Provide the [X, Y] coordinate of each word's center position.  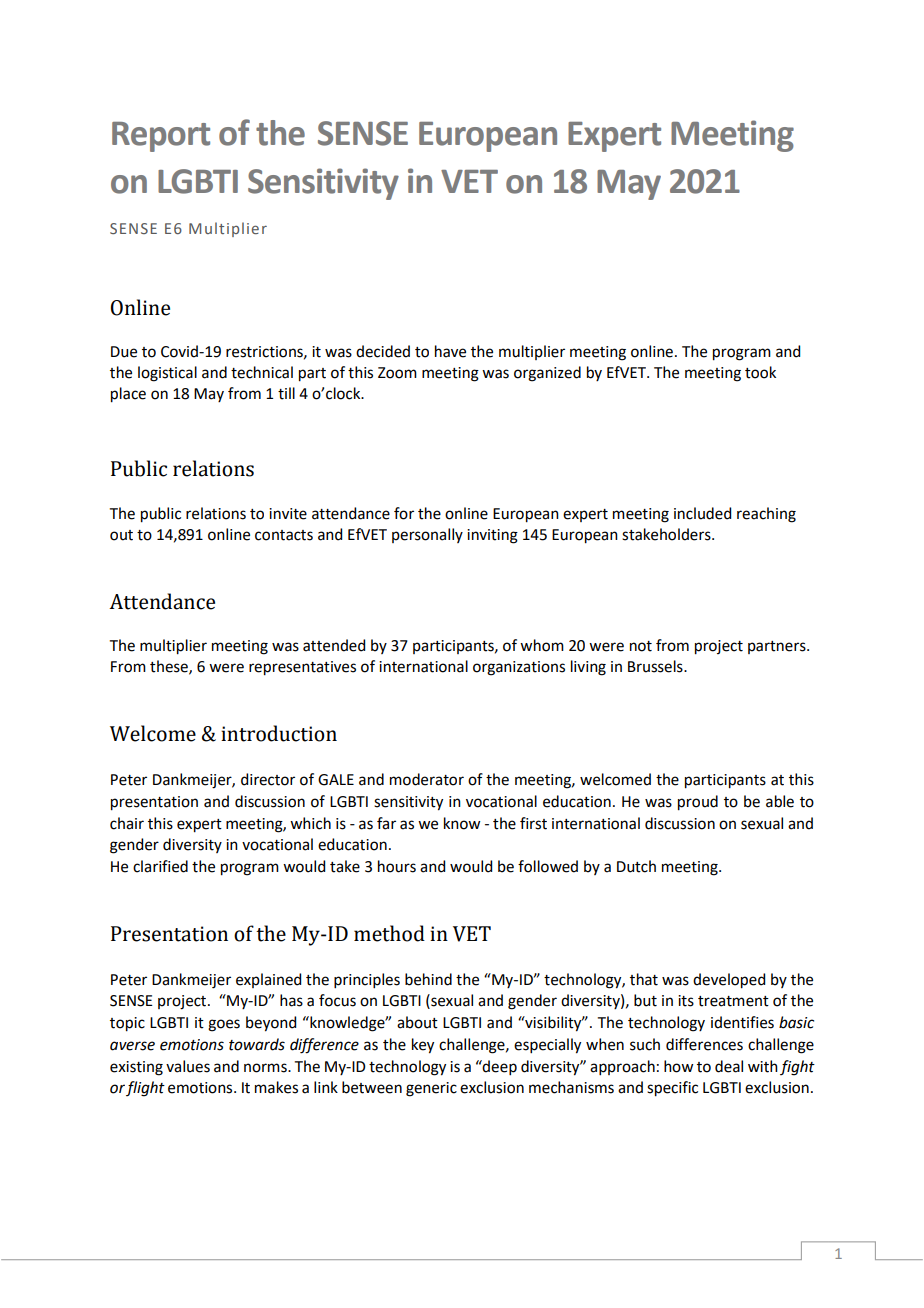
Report [161, 137]
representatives [302, 668]
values [188, 1066]
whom [542, 645]
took [760, 372]
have [450, 351]
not [641, 646]
